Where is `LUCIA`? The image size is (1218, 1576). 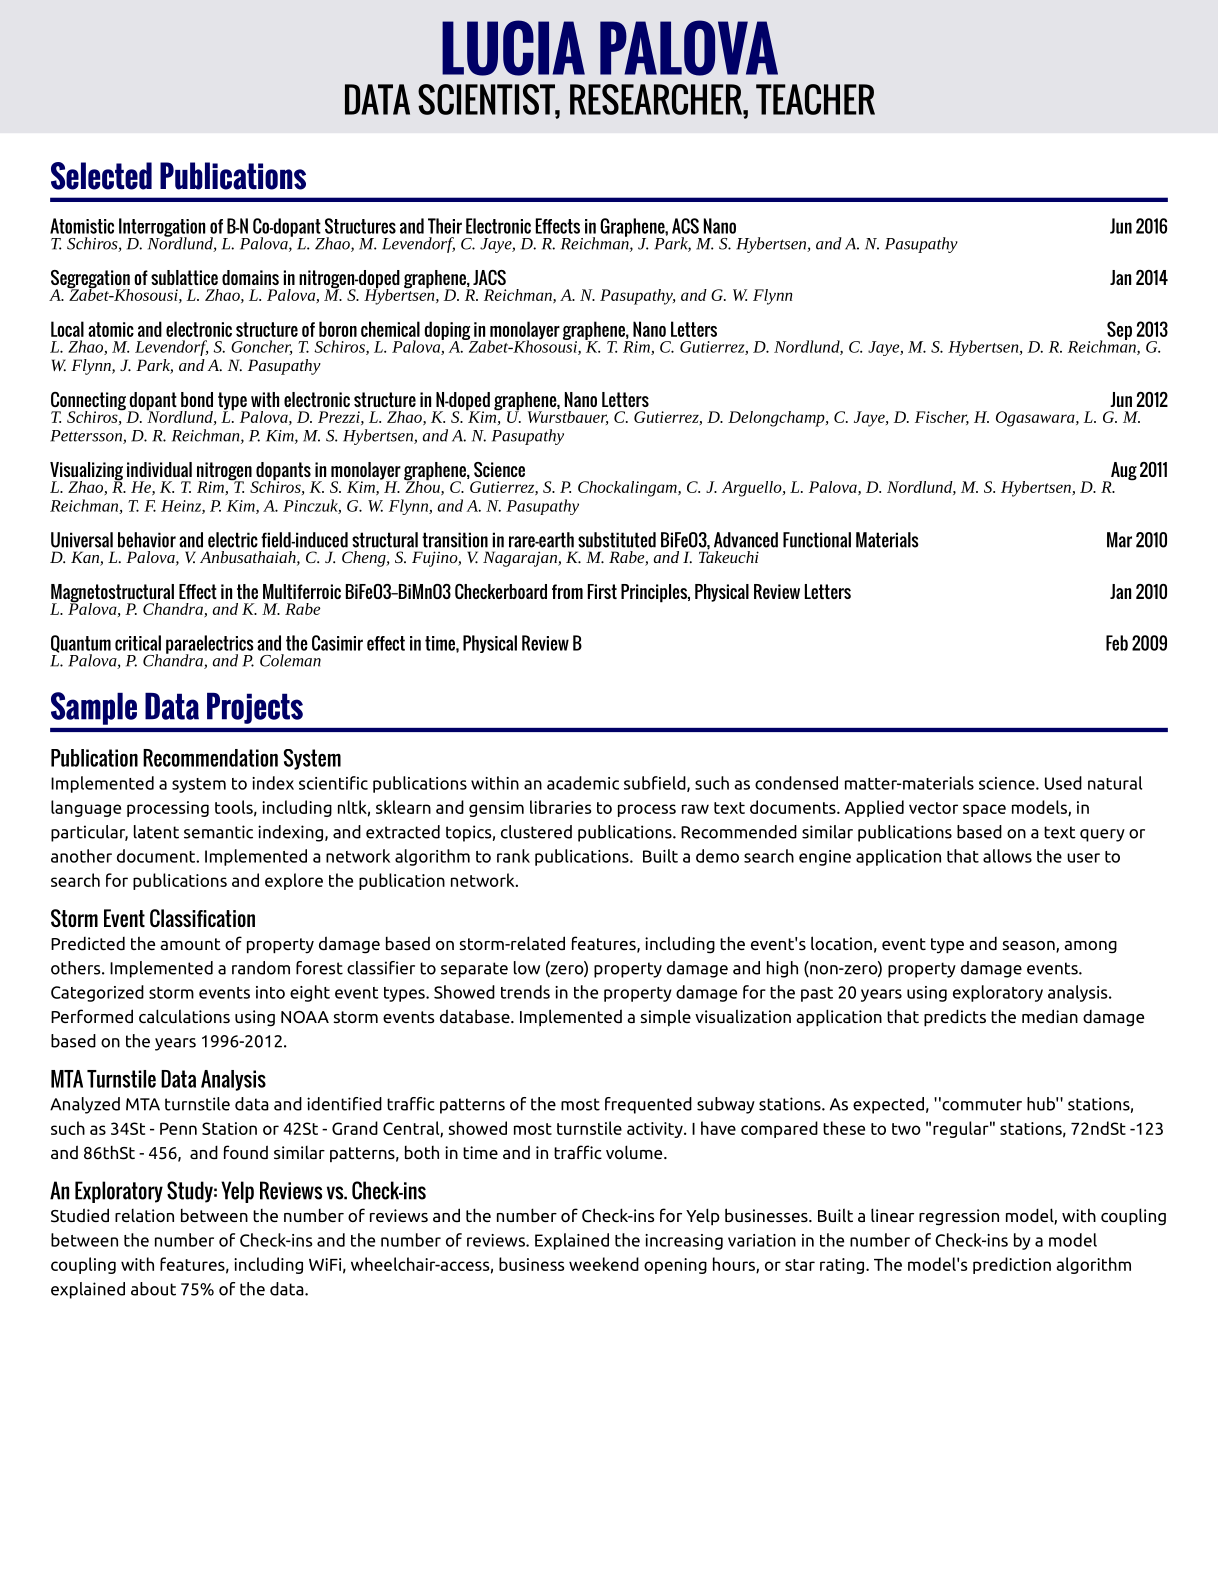
LUCIA is located at coordinates (513, 48).
